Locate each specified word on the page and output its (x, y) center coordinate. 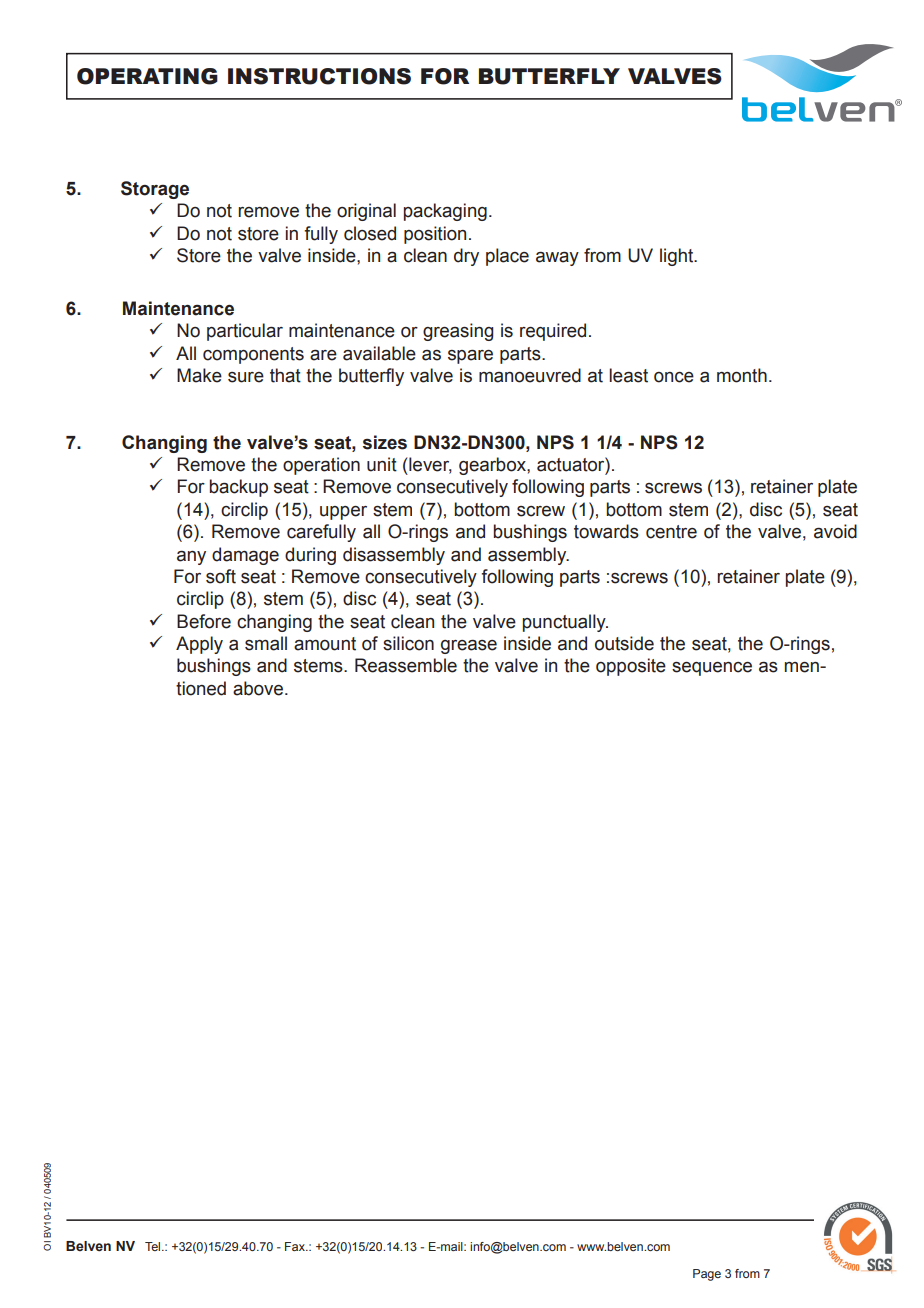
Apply (199, 645)
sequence (712, 669)
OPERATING (147, 76)
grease (469, 647)
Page (707, 1275)
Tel (154, 1246)
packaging (445, 212)
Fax (296, 1246)
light (678, 257)
